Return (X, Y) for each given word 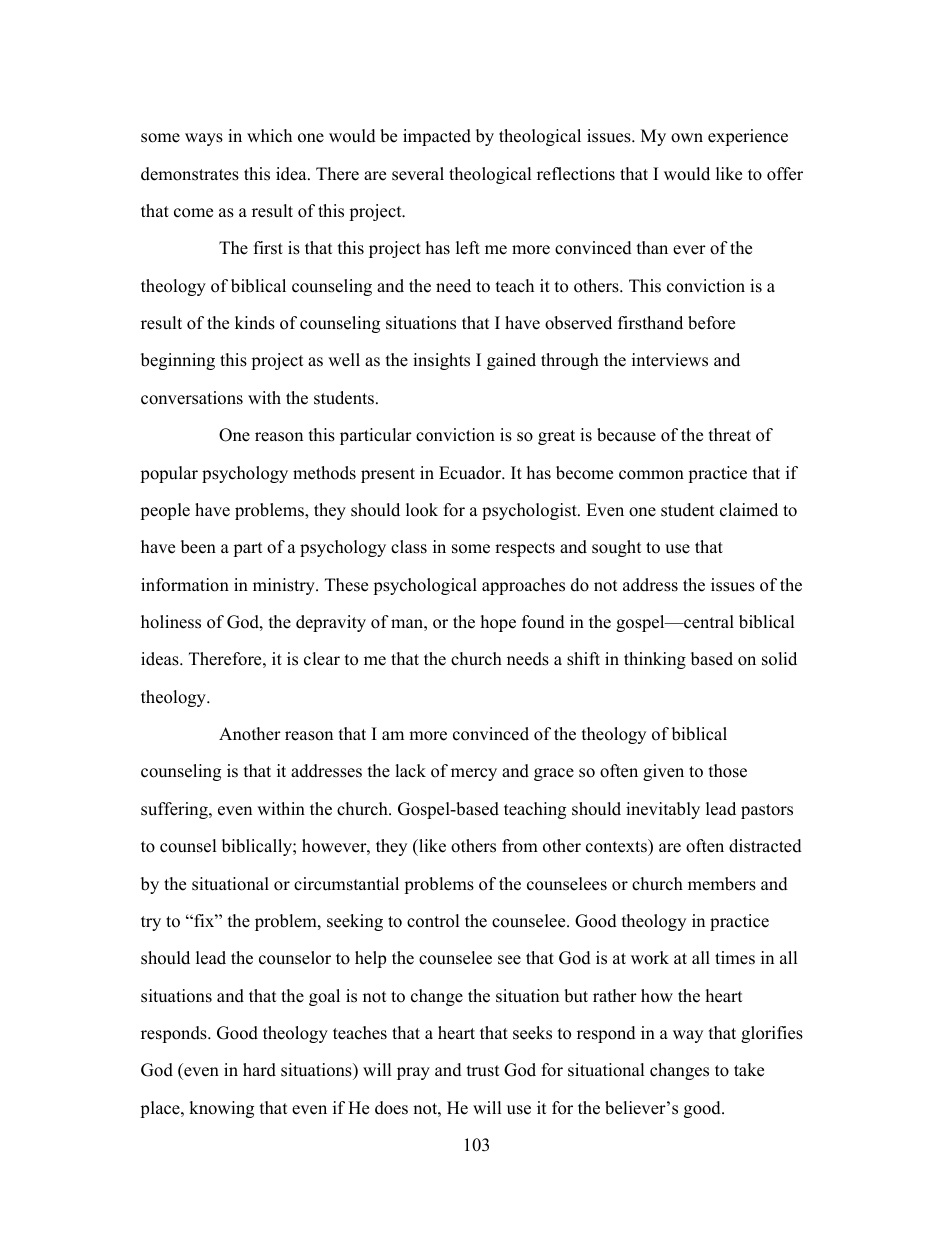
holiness (171, 622)
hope (498, 623)
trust (483, 1071)
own (687, 138)
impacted (437, 137)
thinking (655, 660)
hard (259, 1070)
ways (204, 139)
